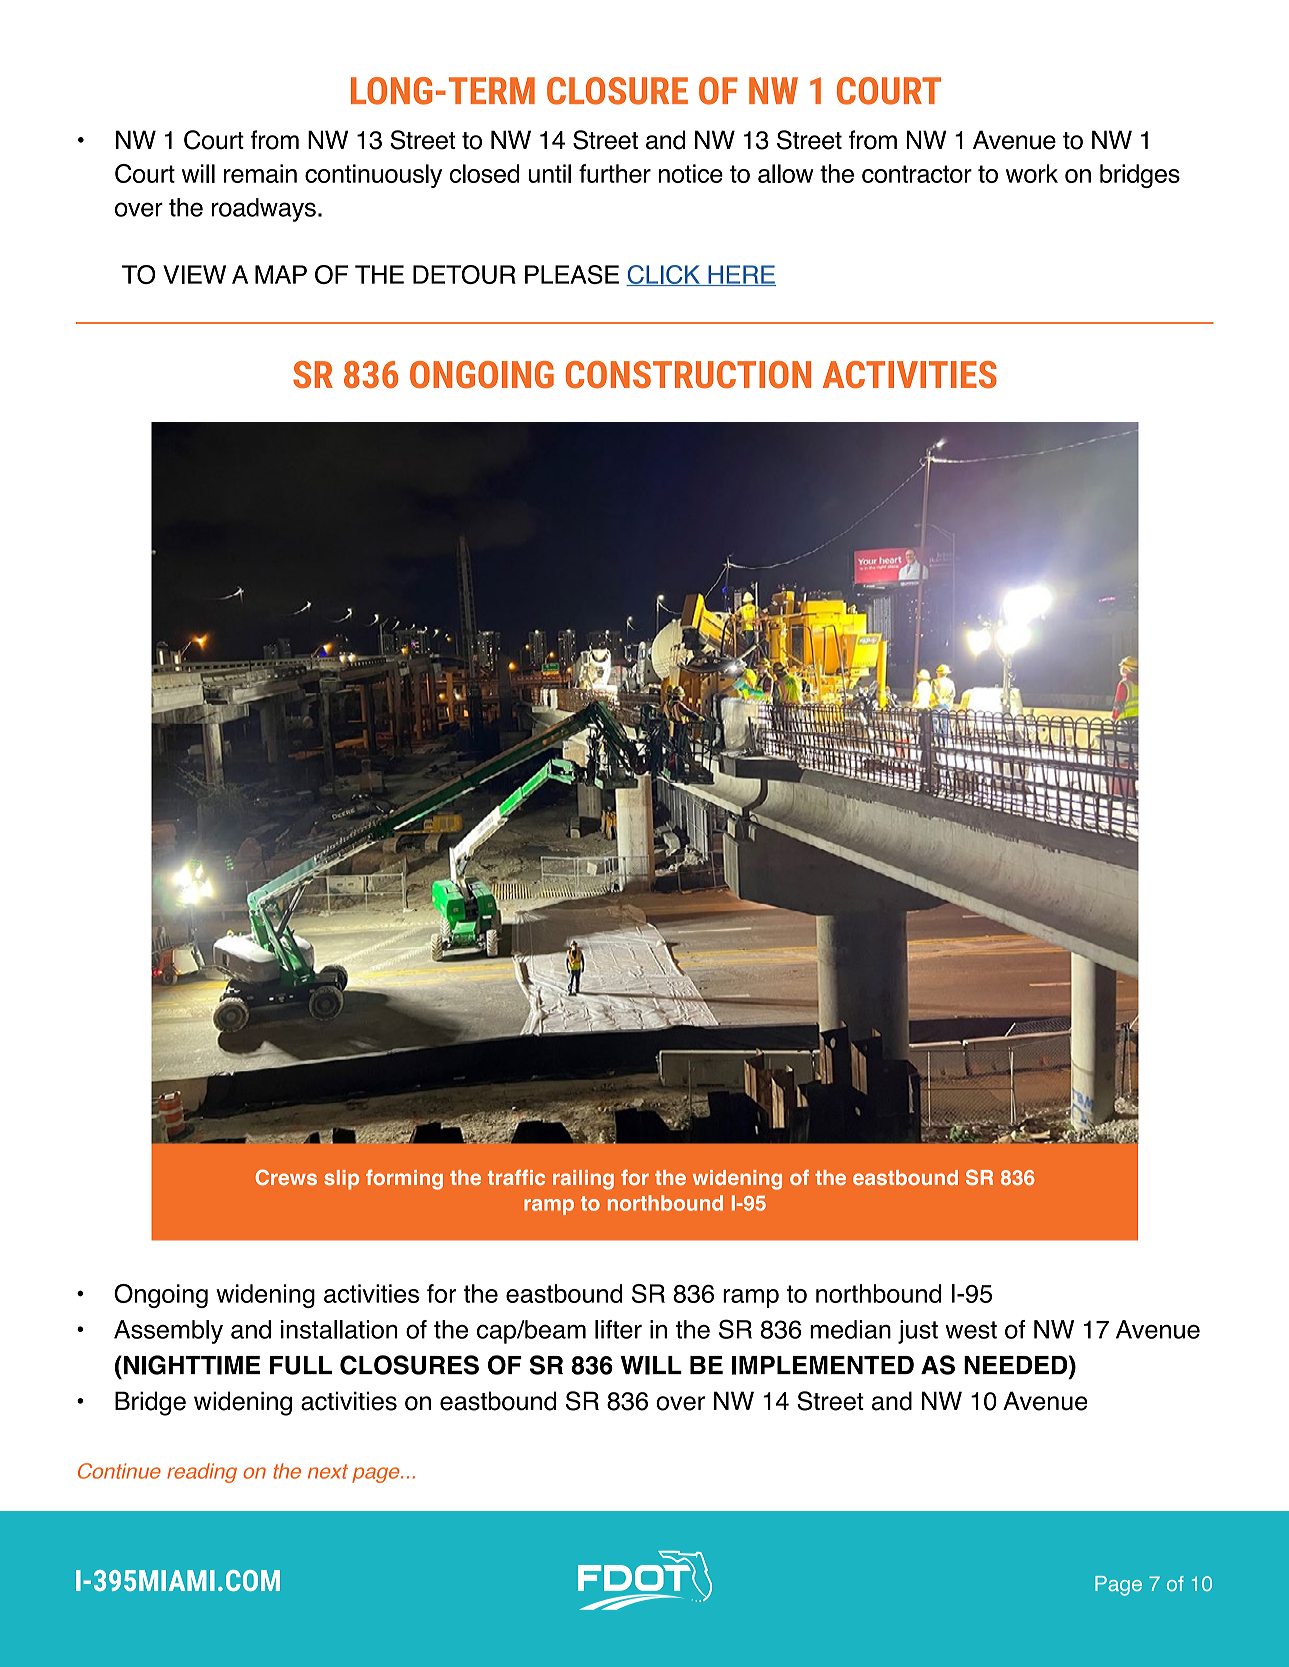 Image resolution: width=1289 pixels, height=1667 pixels. I want to click on traffic, so click(516, 1177).
